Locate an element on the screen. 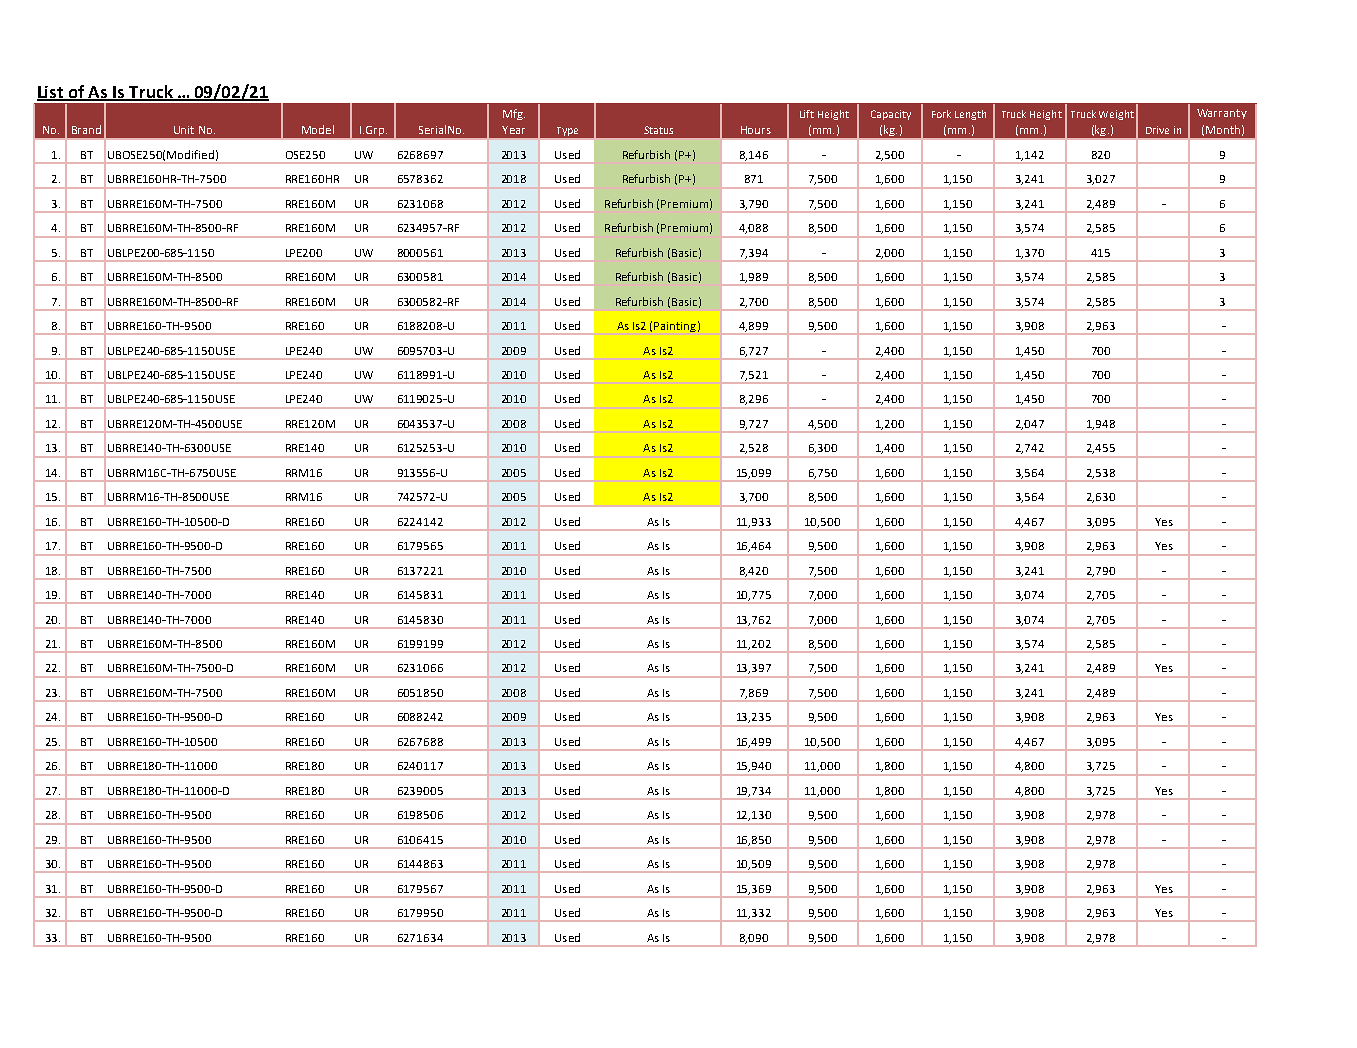  Hours is located at coordinates (756, 130).
